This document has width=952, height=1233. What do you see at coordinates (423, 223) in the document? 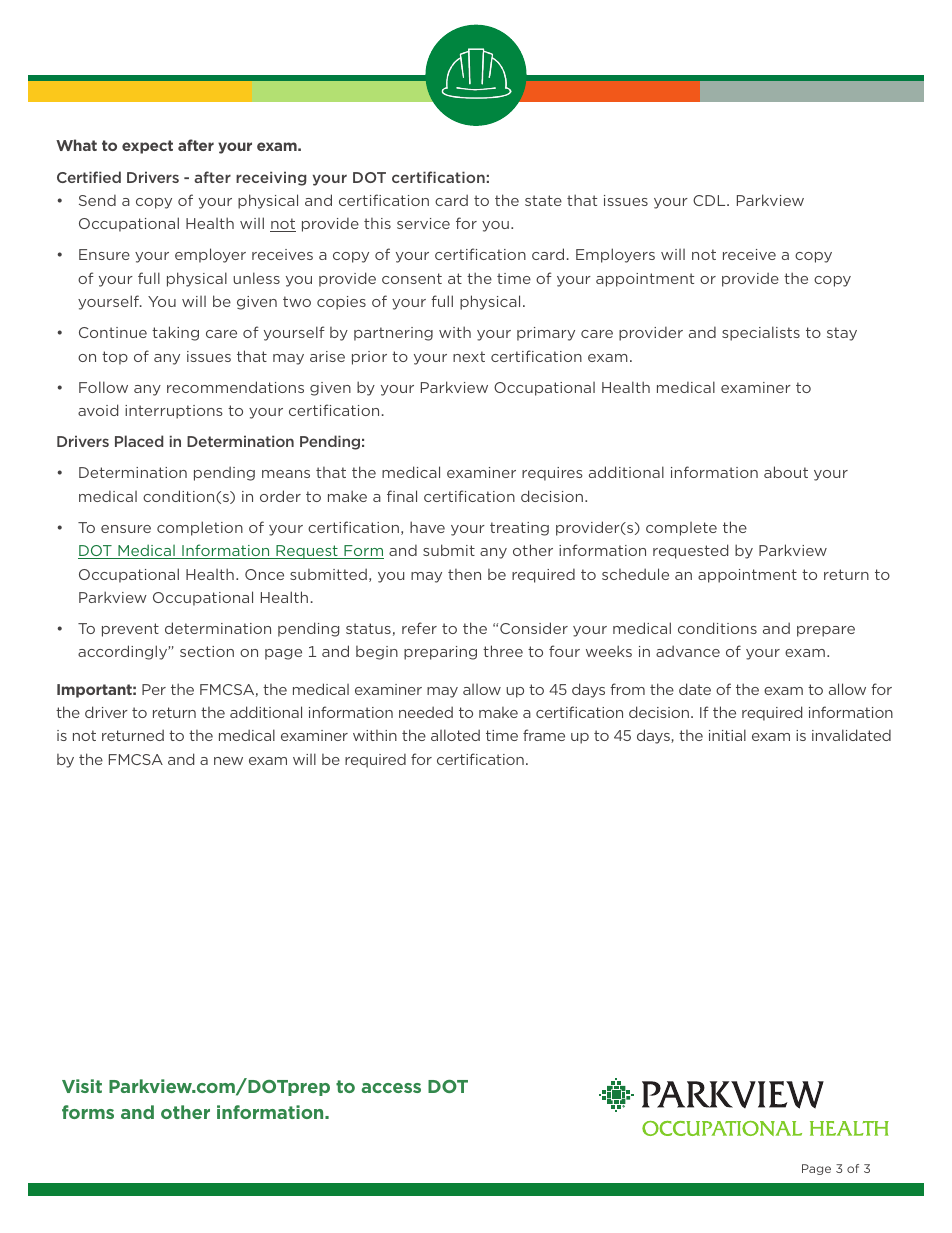
I see `service` at bounding box center [423, 223].
